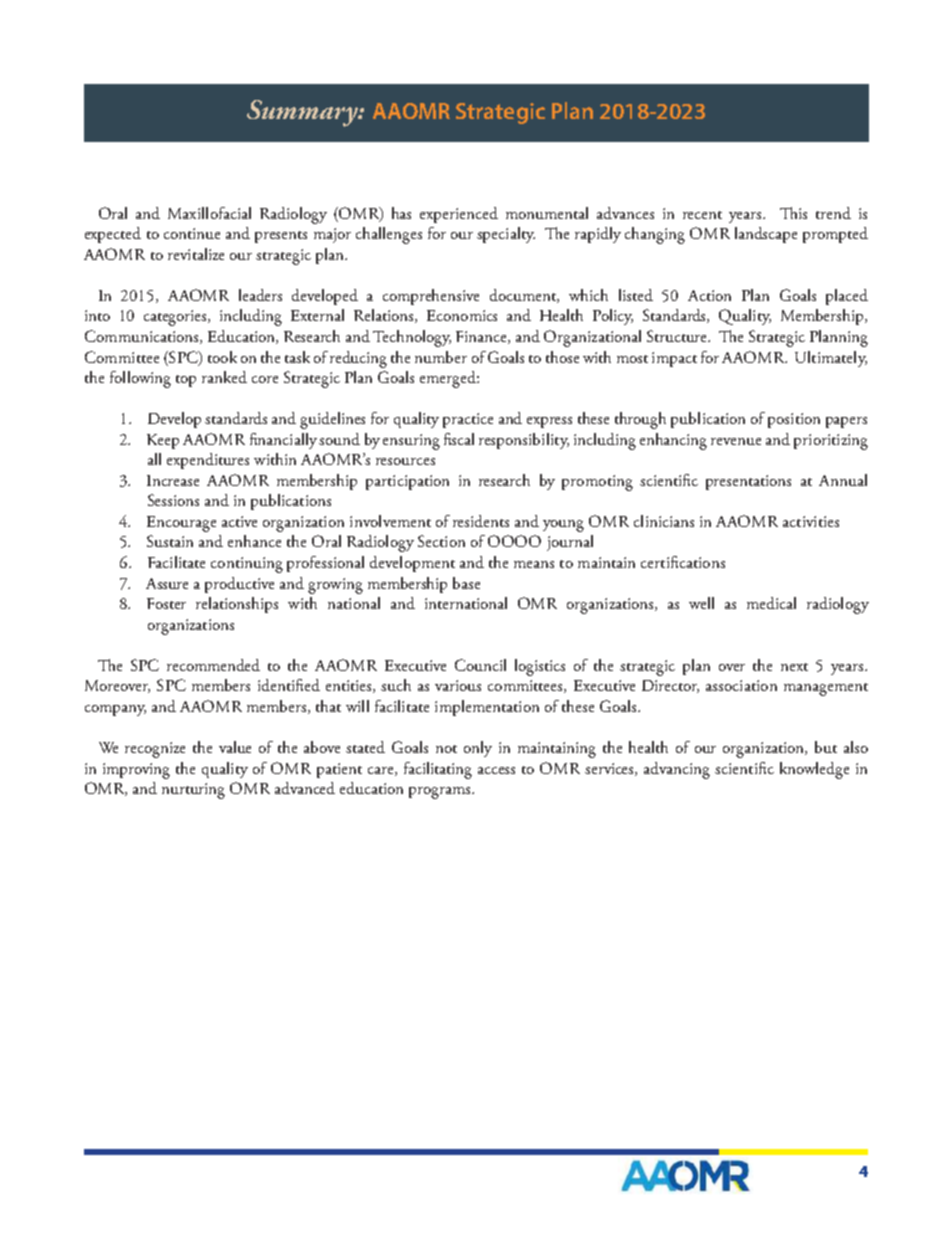 This document has height=1233, width=952. Describe the element at coordinates (524, 441) in the document. I see `responsibility` at that location.
